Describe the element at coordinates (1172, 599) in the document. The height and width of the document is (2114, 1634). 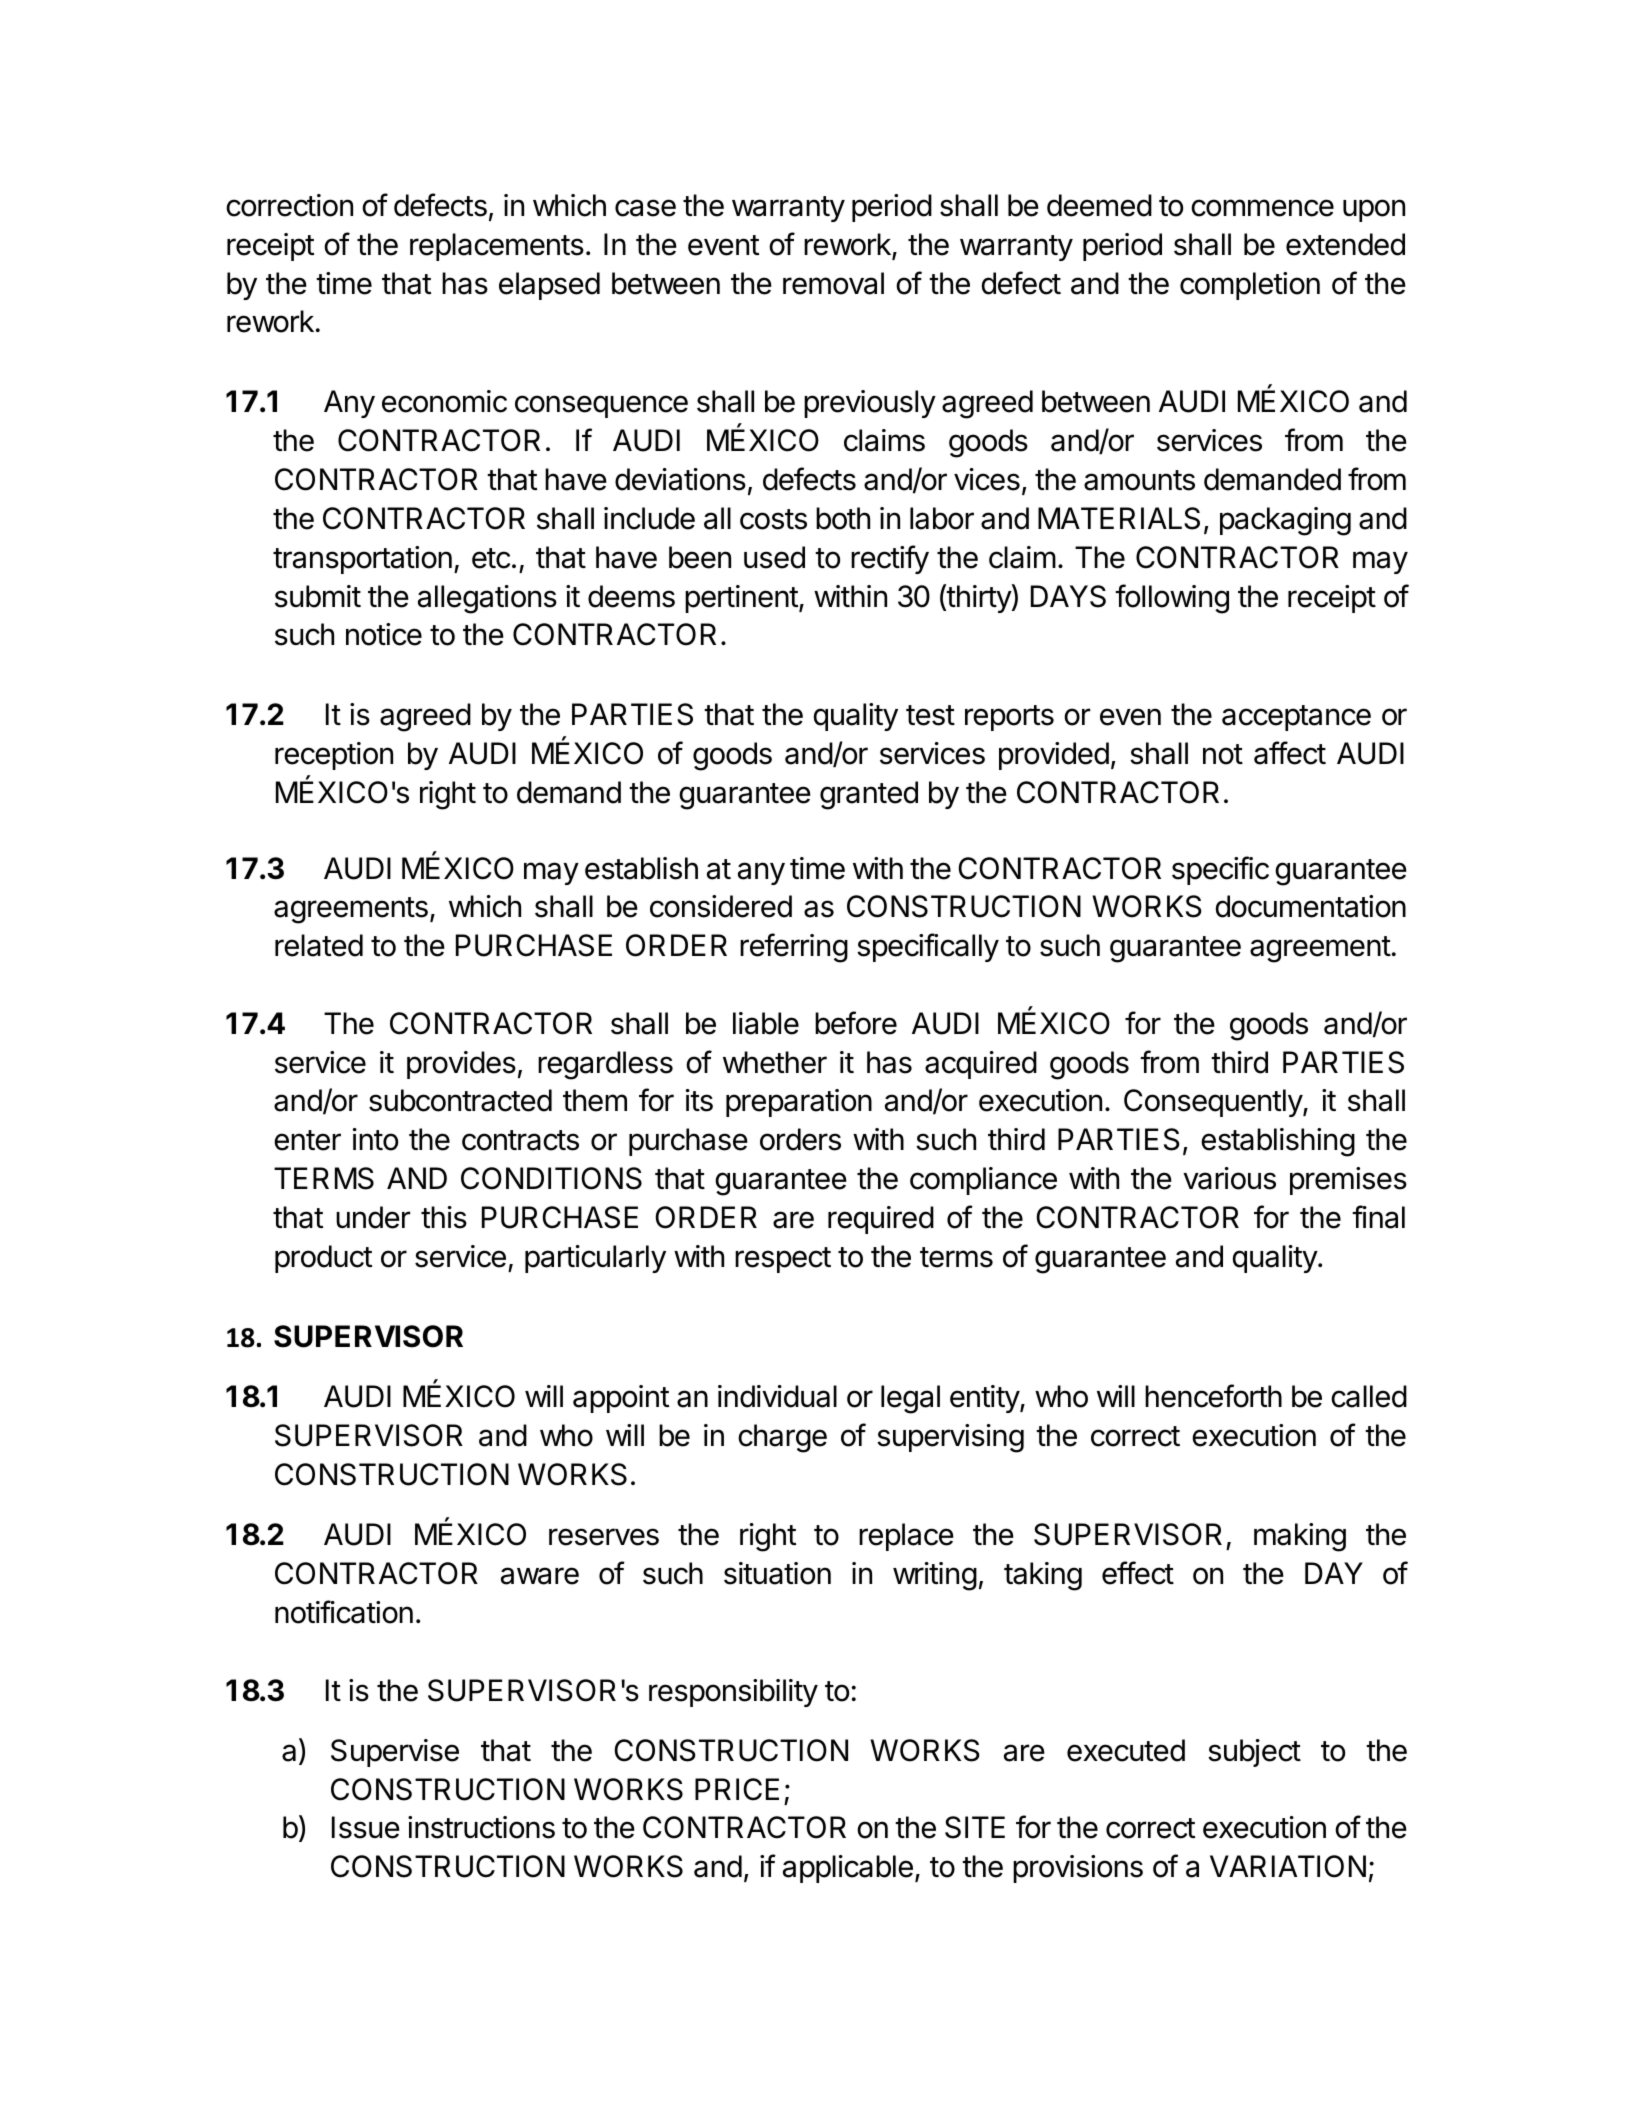
I see `following` at that location.
